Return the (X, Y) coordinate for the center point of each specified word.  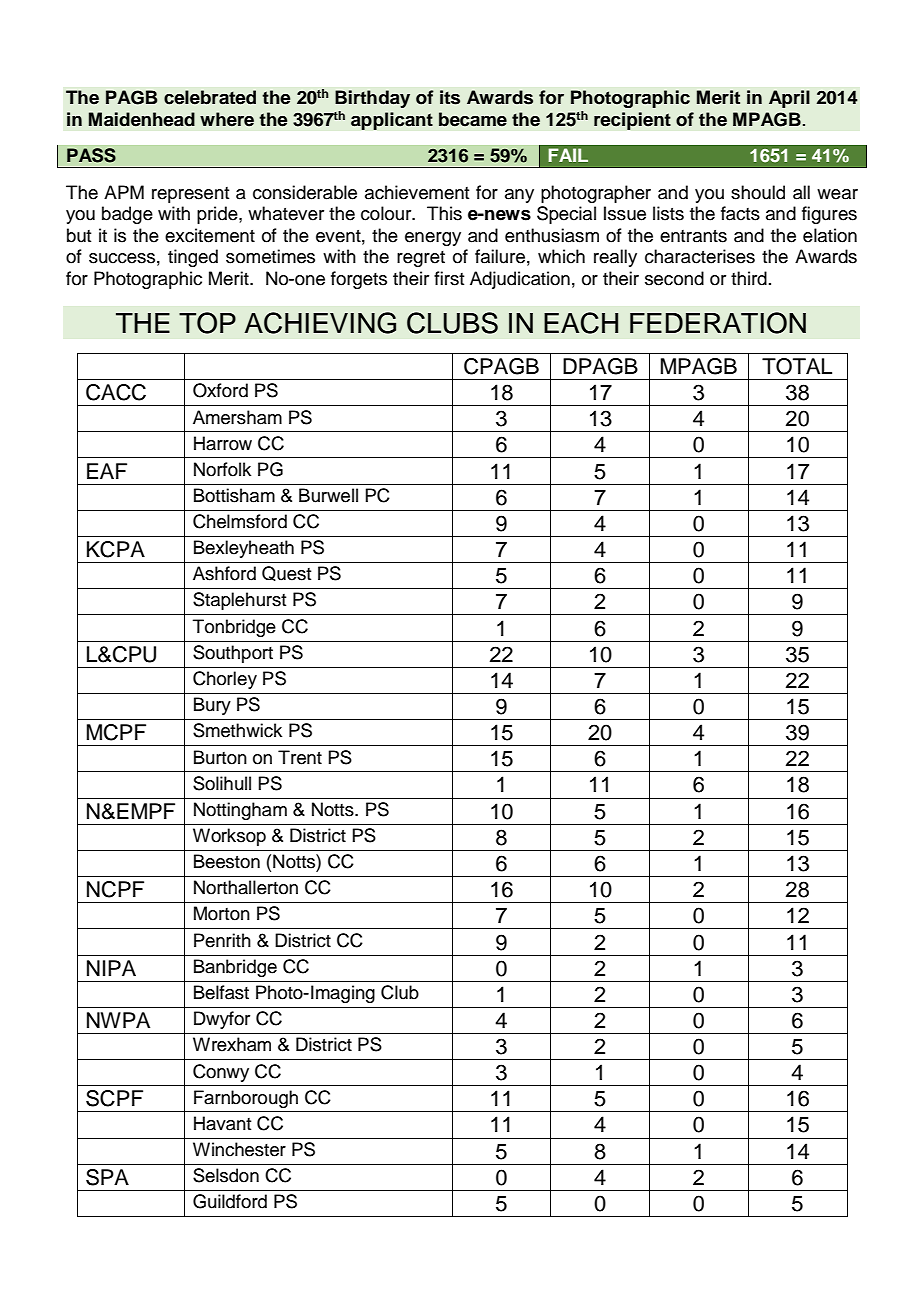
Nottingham (240, 811)
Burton (220, 757)
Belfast (221, 992)
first (449, 278)
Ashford (224, 573)
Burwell (328, 495)
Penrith (222, 940)
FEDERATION (718, 323)
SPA (107, 1177)
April (789, 99)
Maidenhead (142, 119)
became (473, 119)
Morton (222, 913)
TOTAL (797, 366)
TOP (207, 323)
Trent (300, 757)
